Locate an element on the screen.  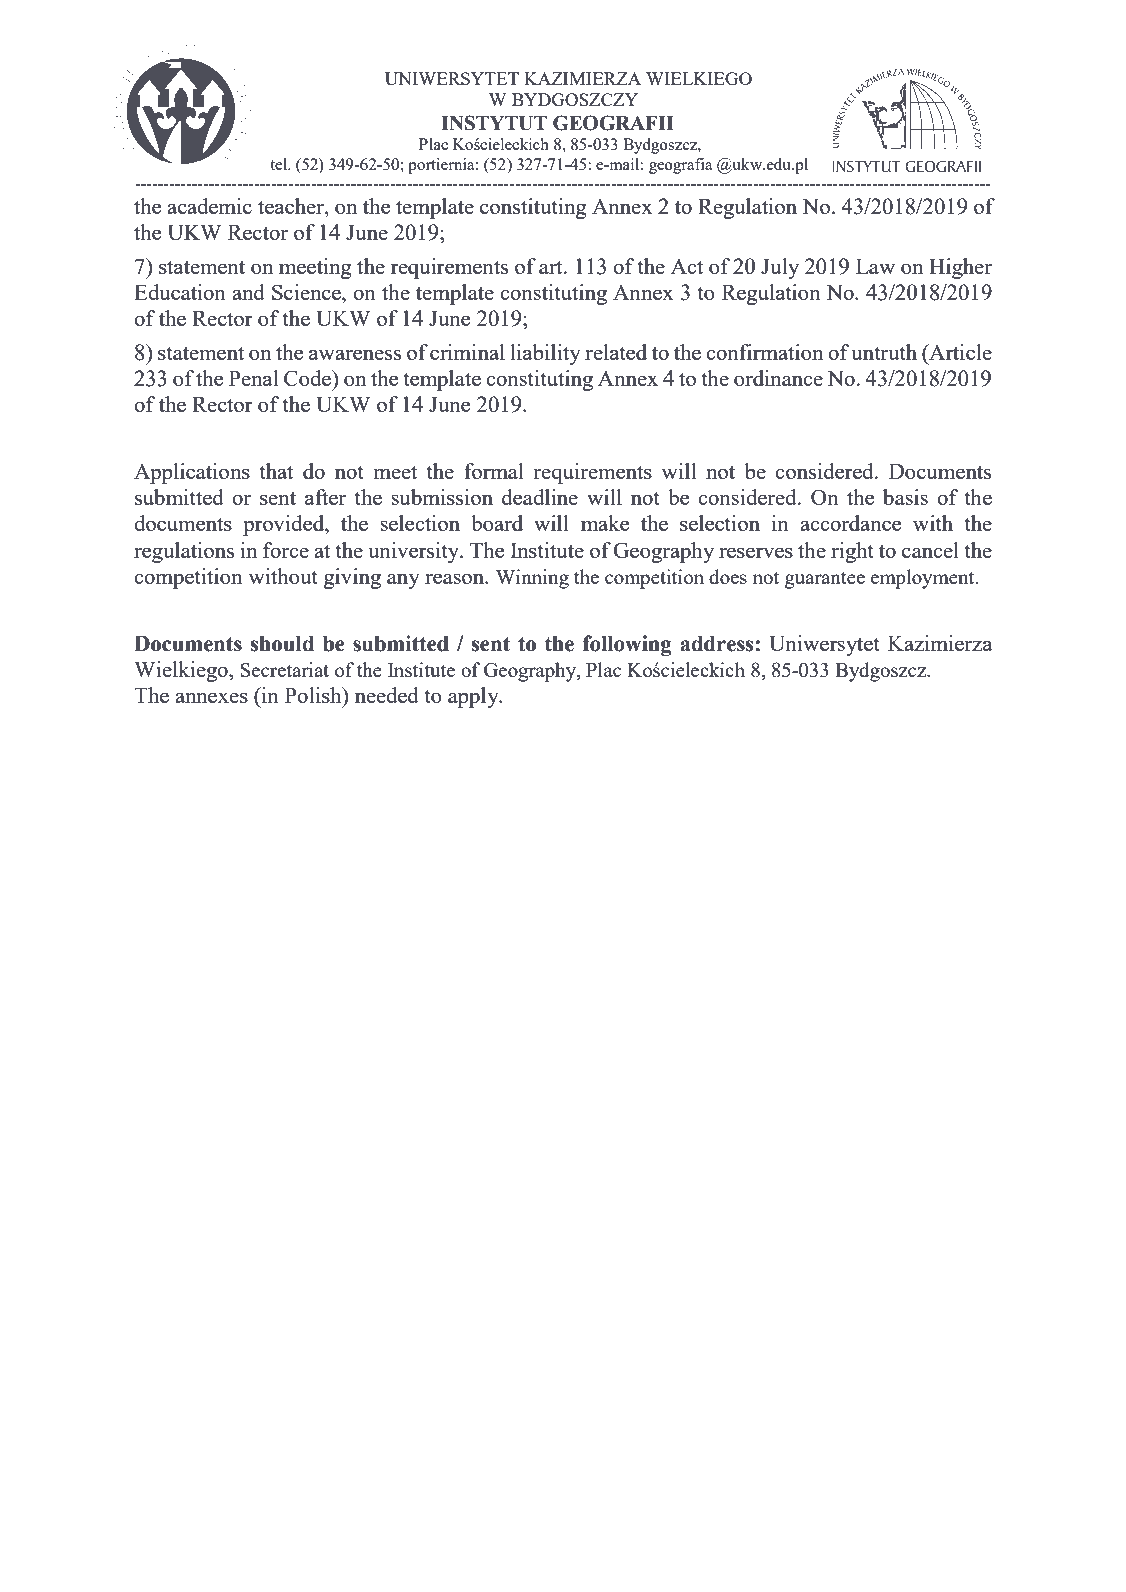
Law is located at coordinates (875, 266).
